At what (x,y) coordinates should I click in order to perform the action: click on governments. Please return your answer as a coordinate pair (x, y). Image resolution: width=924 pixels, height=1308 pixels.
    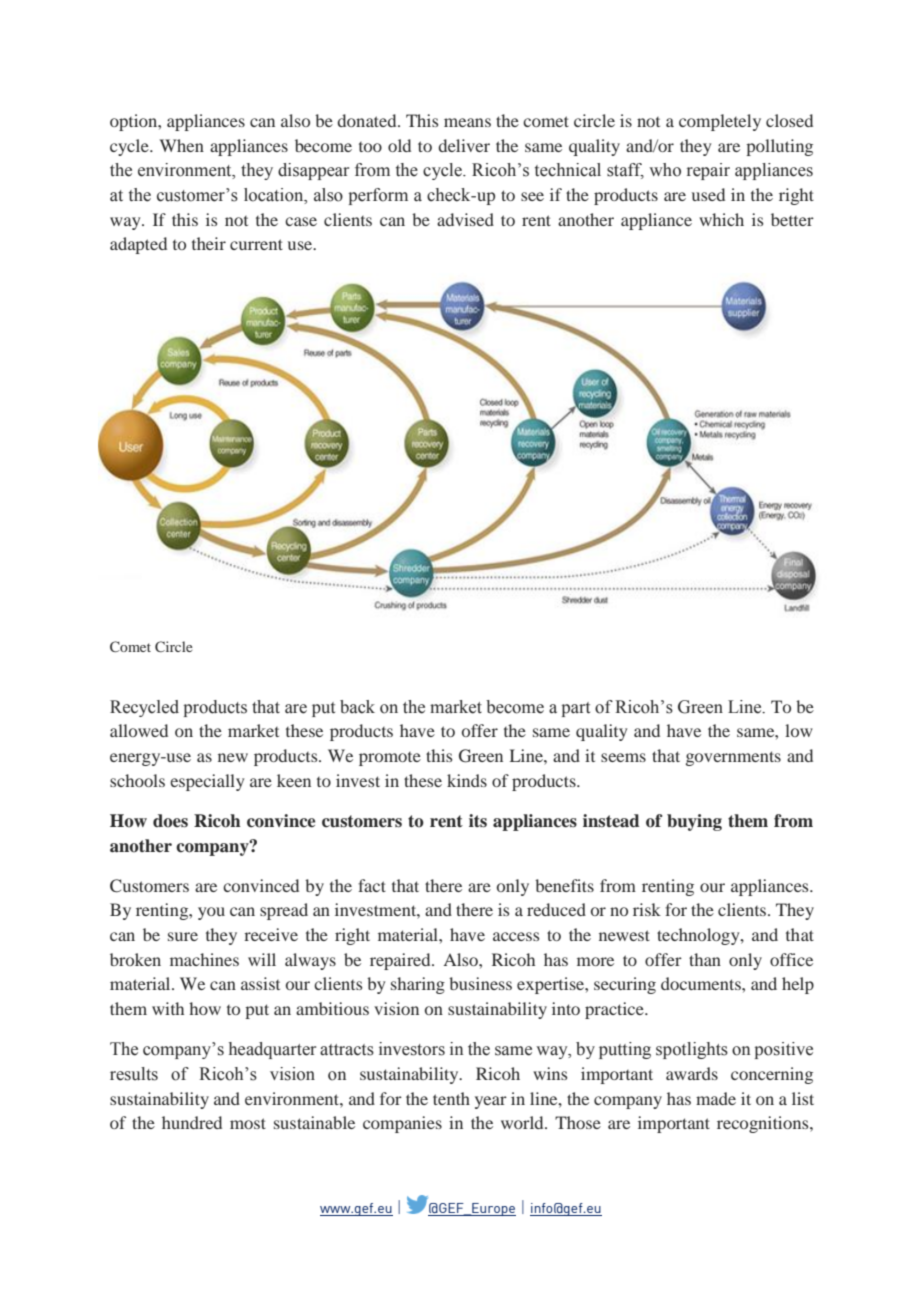
    Looking at the image, I should click on (733, 758).
